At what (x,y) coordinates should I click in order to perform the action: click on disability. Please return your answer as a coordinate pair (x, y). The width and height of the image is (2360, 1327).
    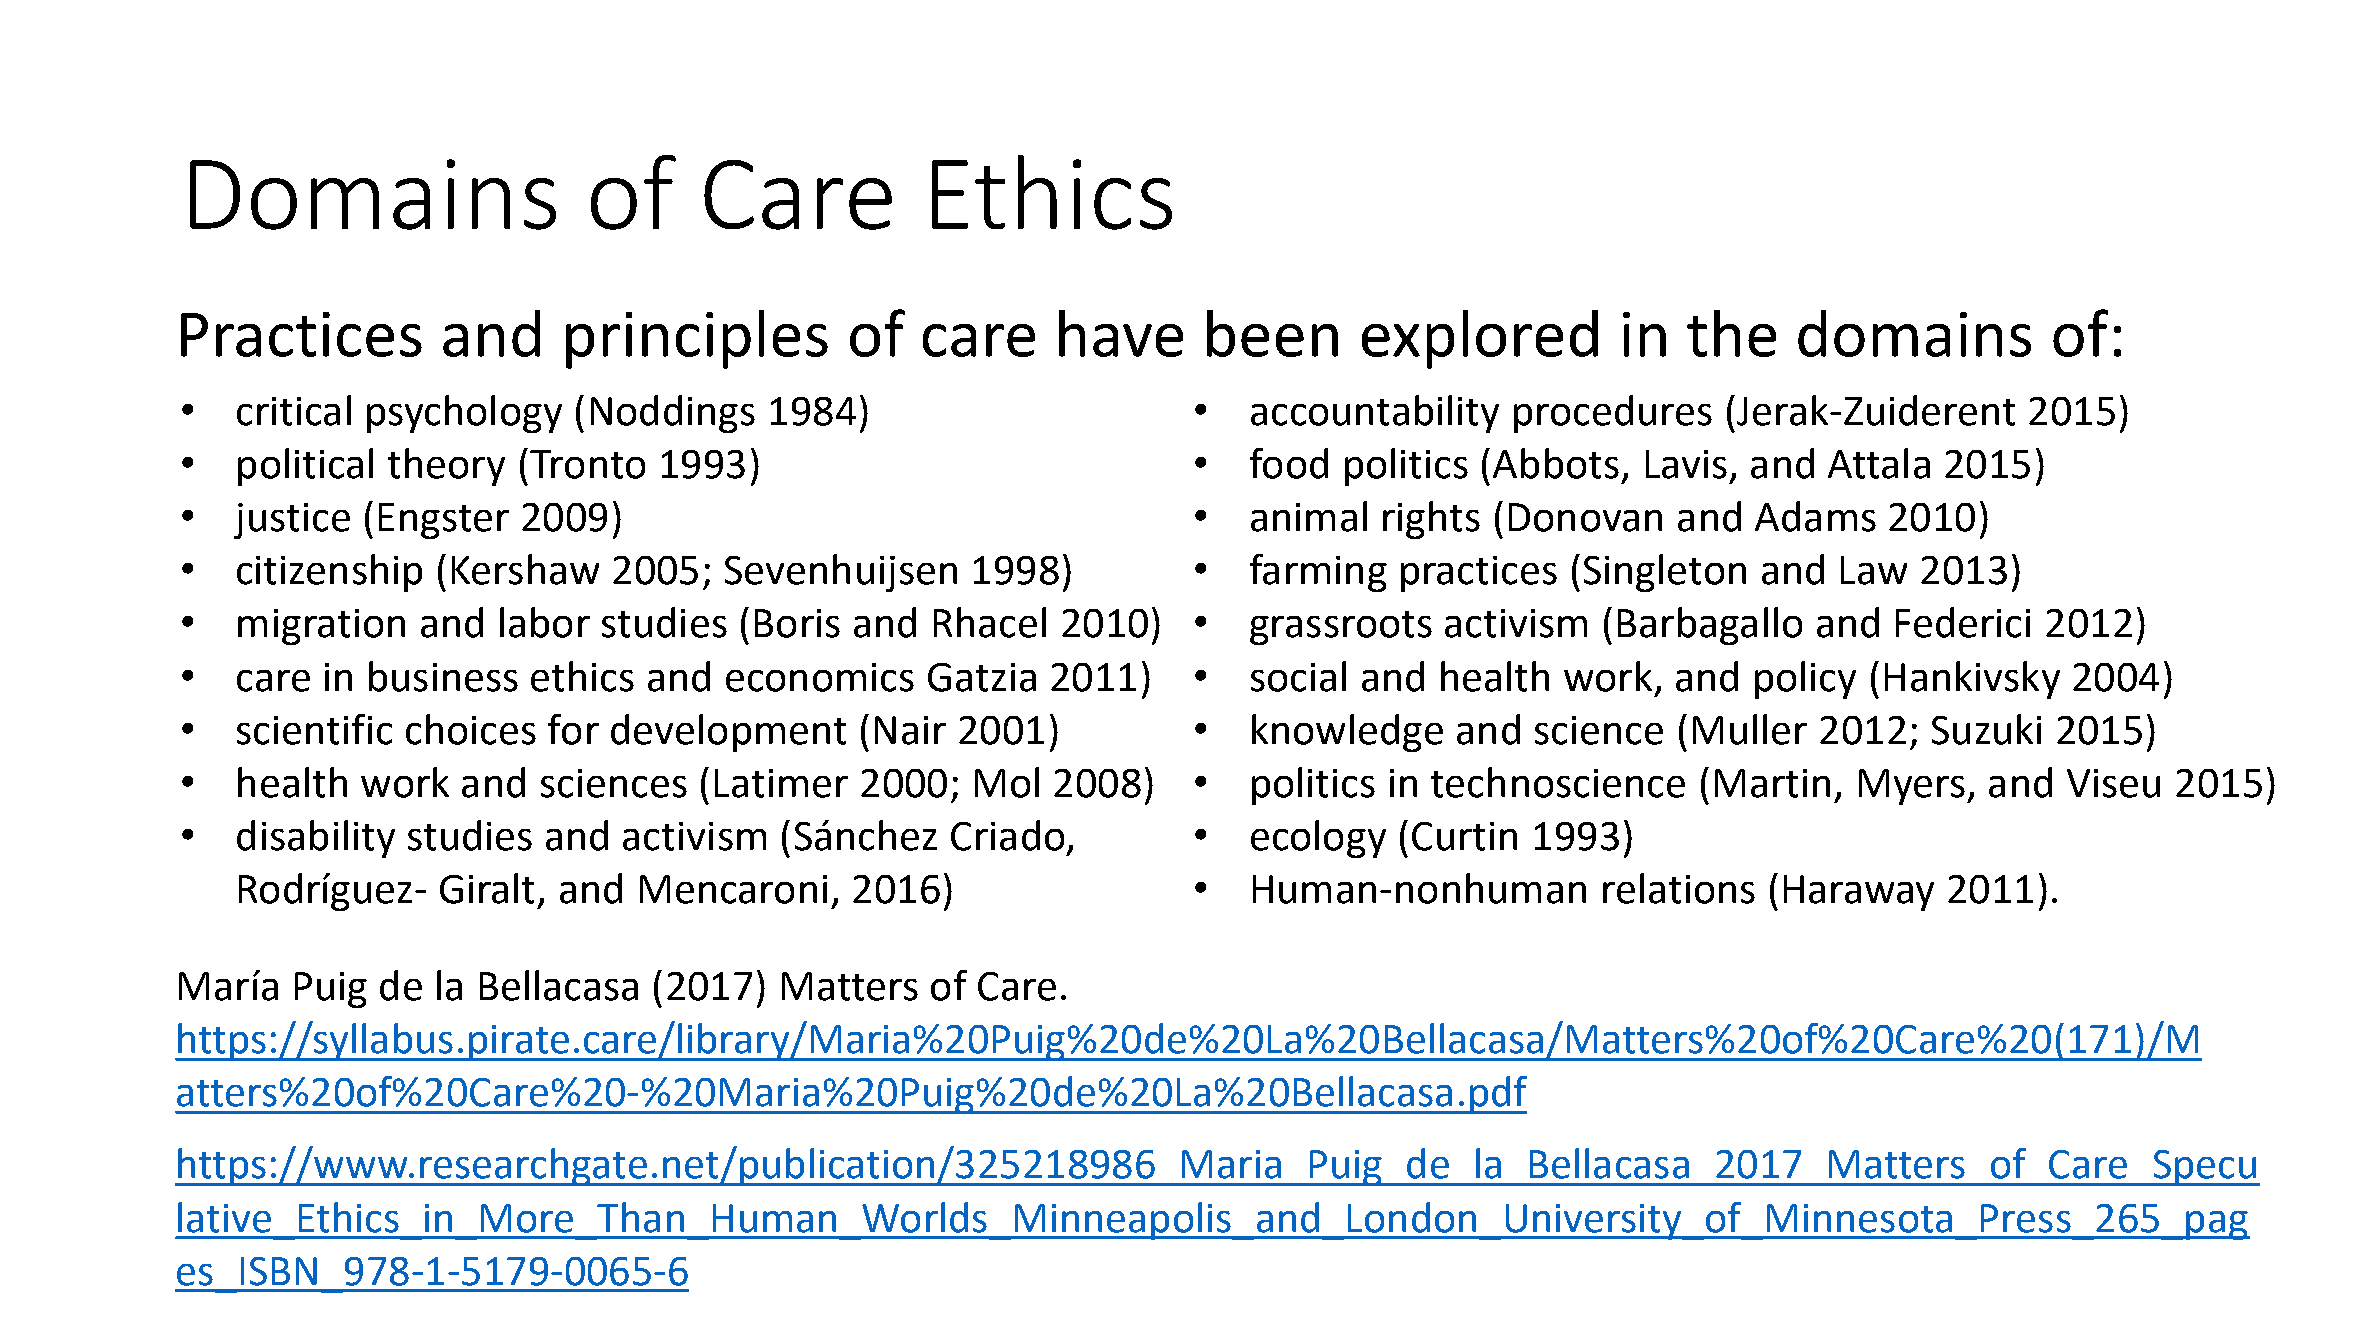
    Looking at the image, I should click on (316, 839).
